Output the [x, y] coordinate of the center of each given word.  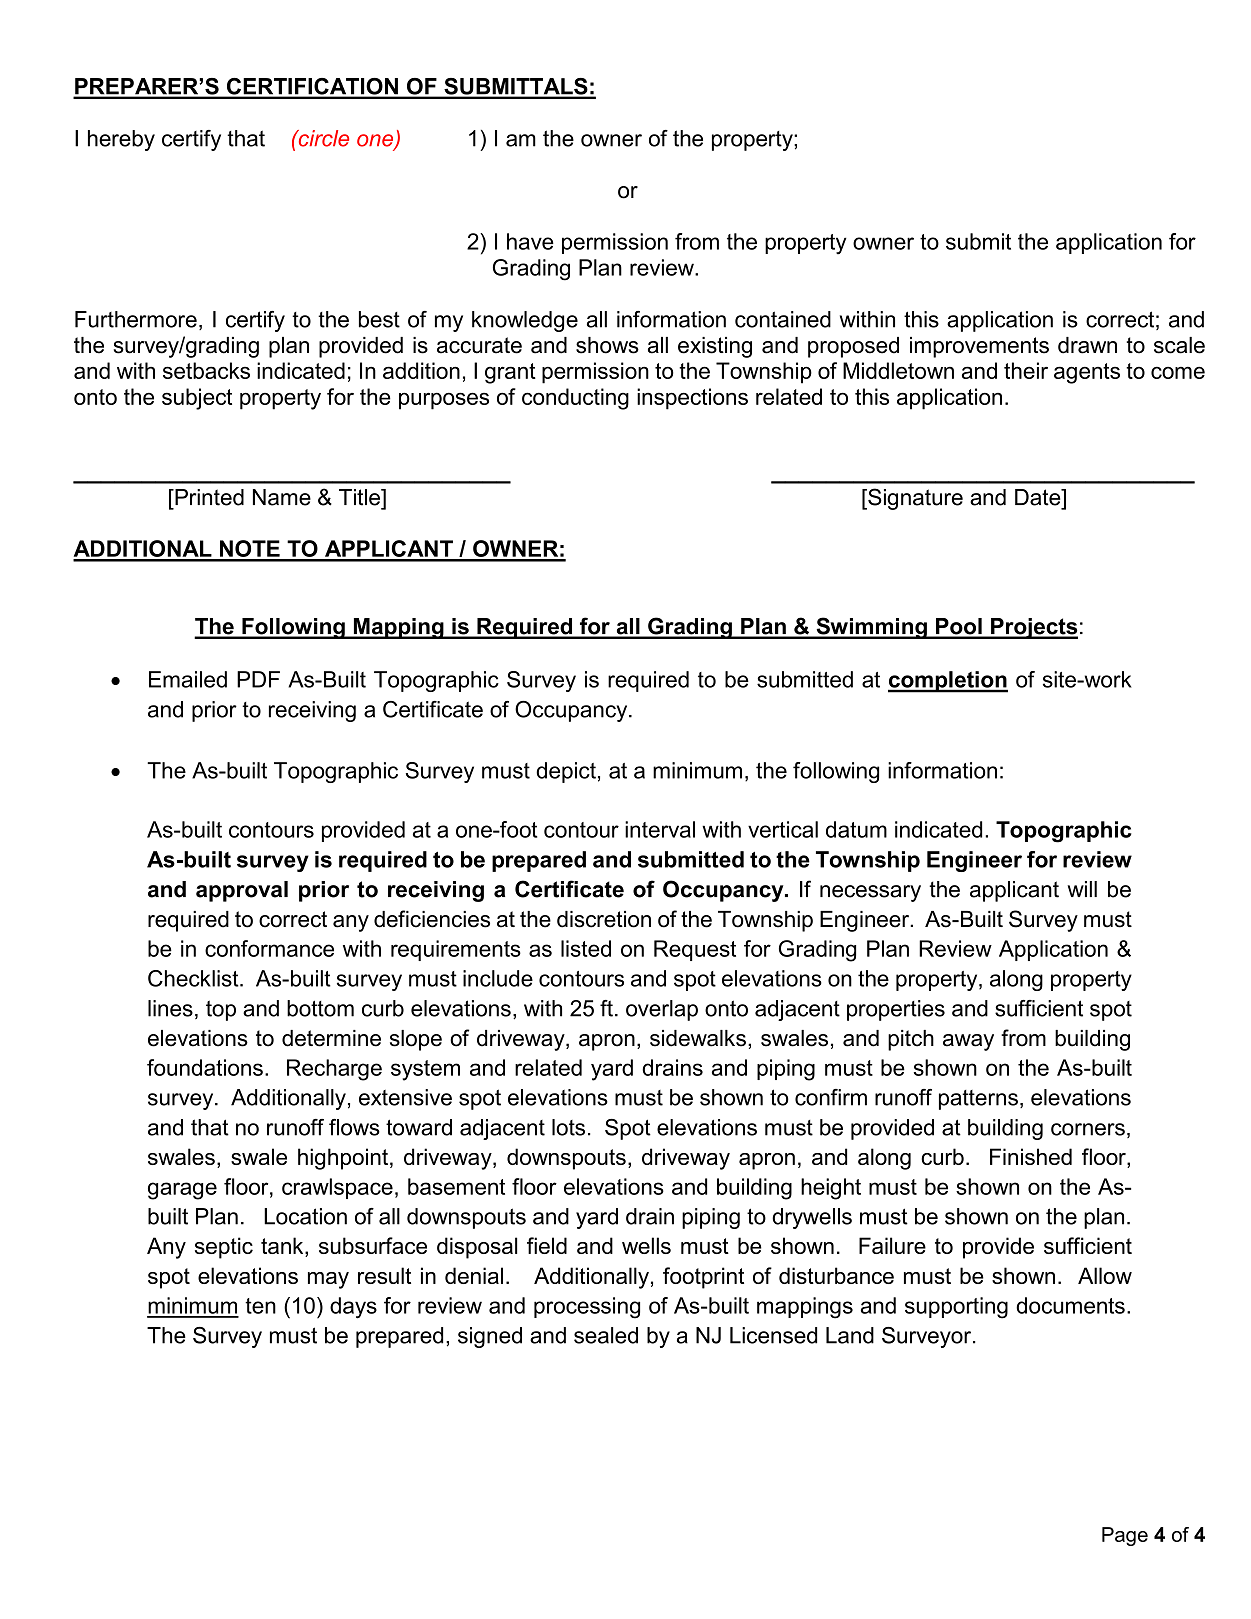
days [353, 1308]
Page [1125, 1536]
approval [242, 891]
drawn [1087, 345]
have [530, 241]
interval [660, 829]
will [1082, 889]
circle [322, 138]
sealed [606, 1335]
